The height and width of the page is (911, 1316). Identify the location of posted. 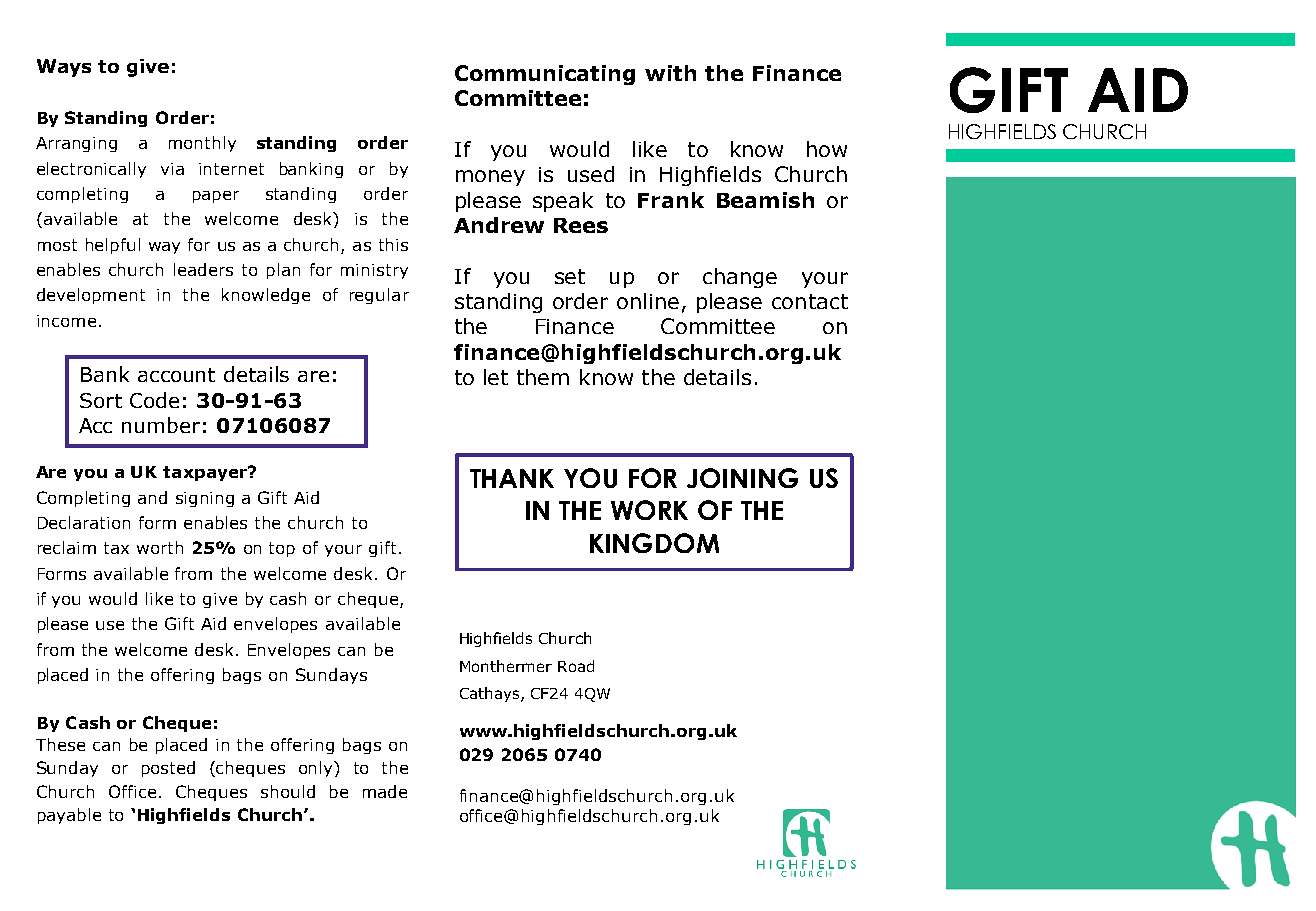
(168, 769).
